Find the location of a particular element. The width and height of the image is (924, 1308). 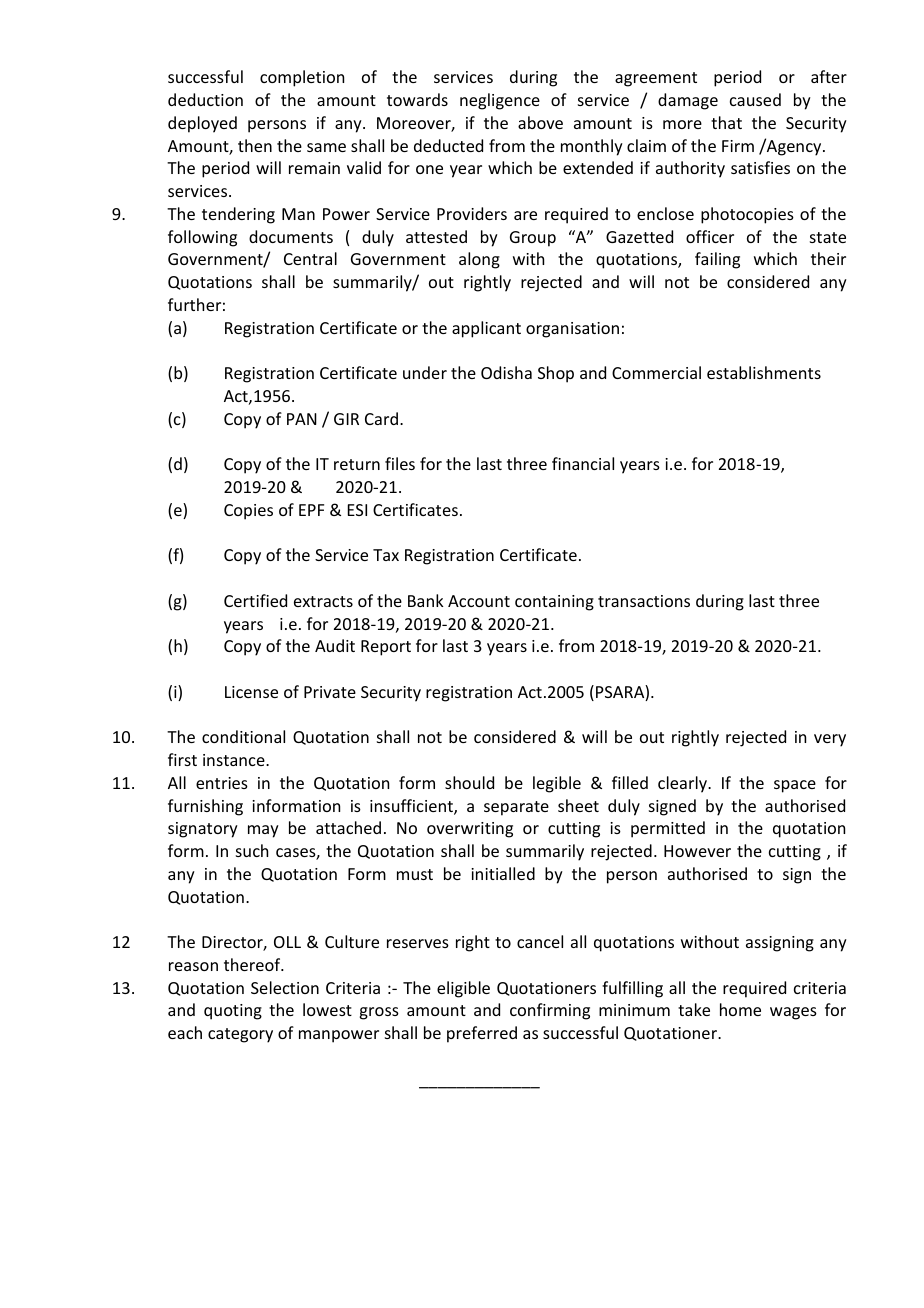

home is located at coordinates (740, 1009).
